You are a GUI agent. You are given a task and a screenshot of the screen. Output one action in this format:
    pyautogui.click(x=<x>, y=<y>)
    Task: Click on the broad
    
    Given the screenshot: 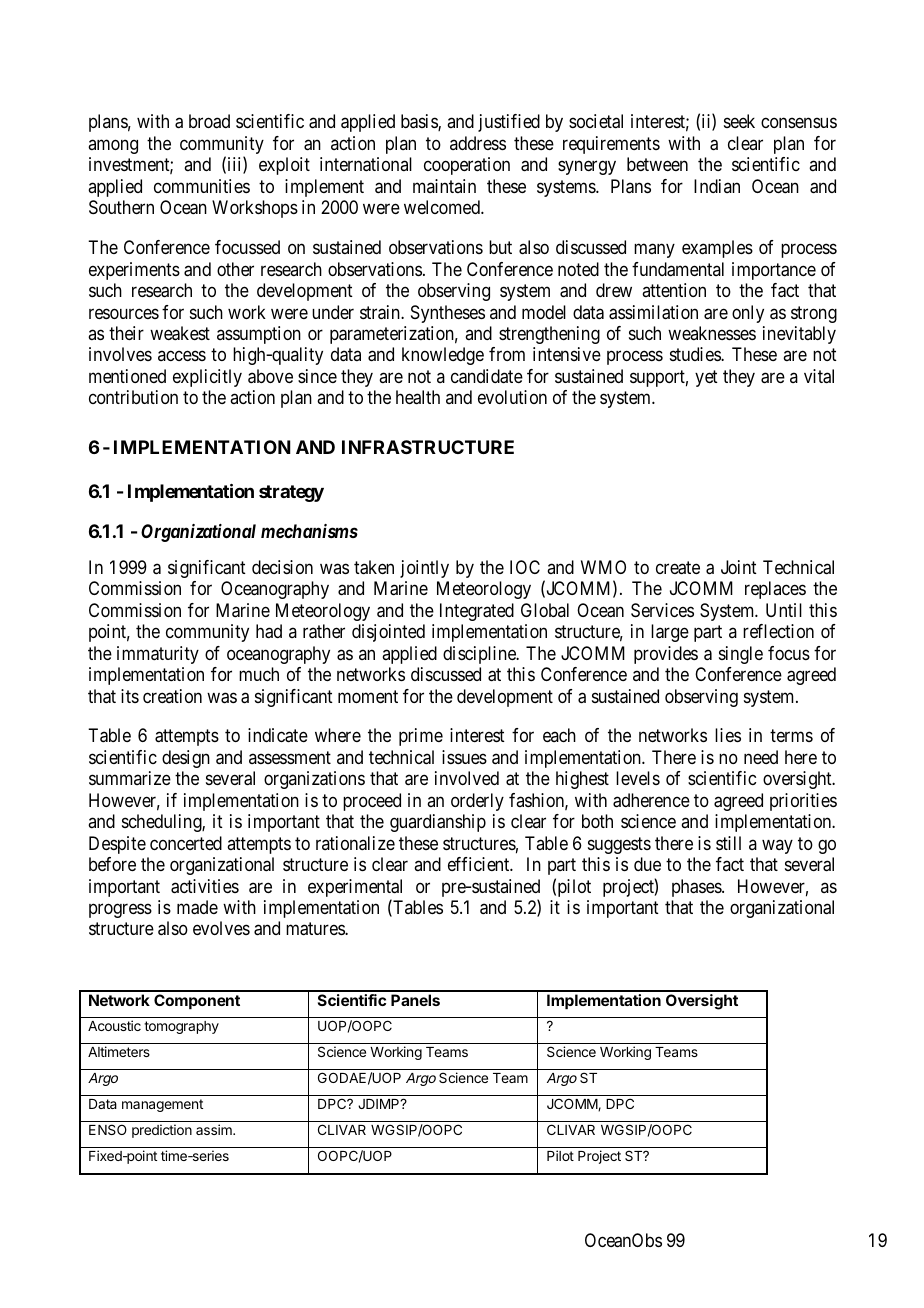 What is the action you would take?
    pyautogui.click(x=209, y=121)
